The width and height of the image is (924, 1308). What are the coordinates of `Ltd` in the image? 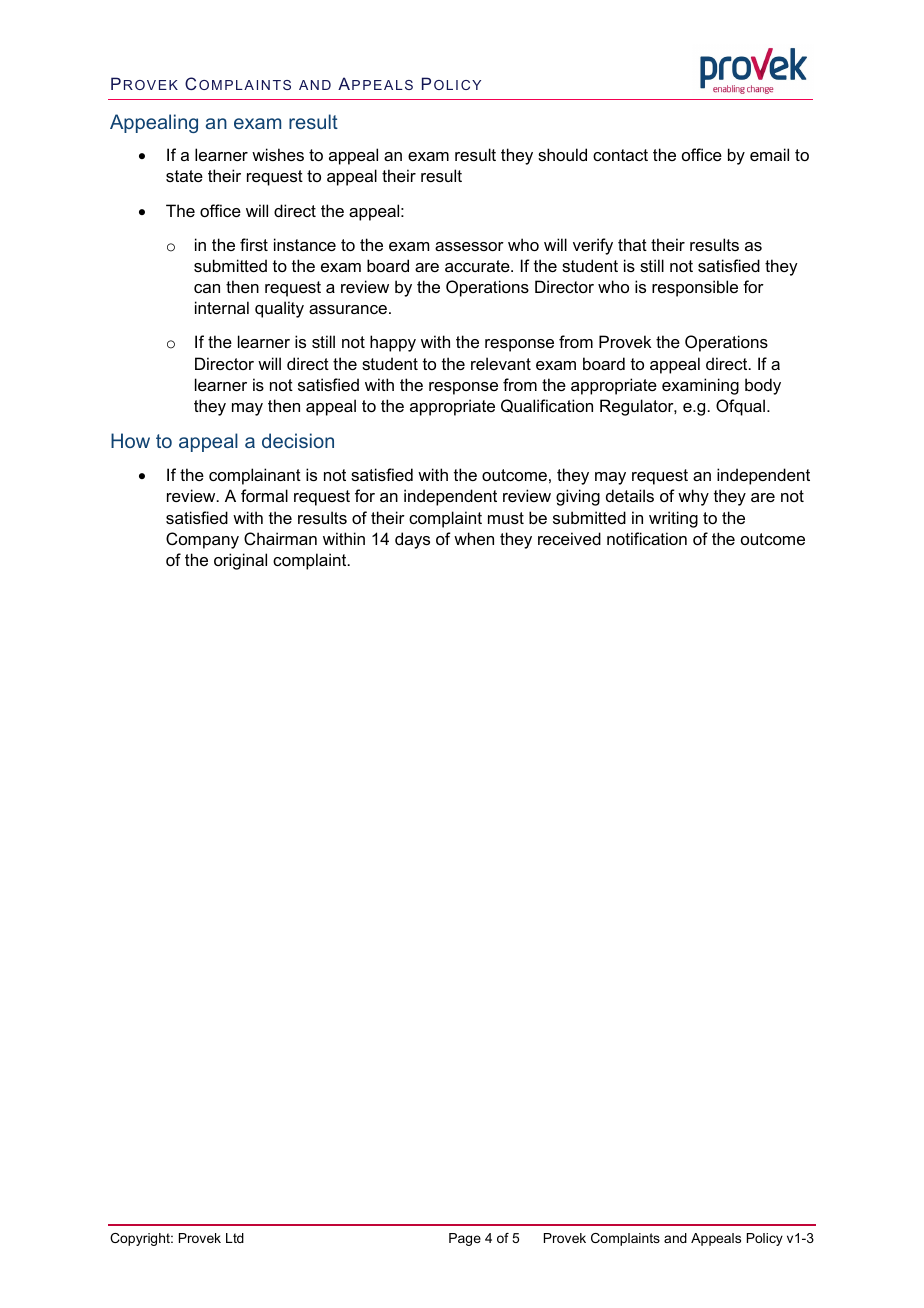 It's located at (235, 1238).
